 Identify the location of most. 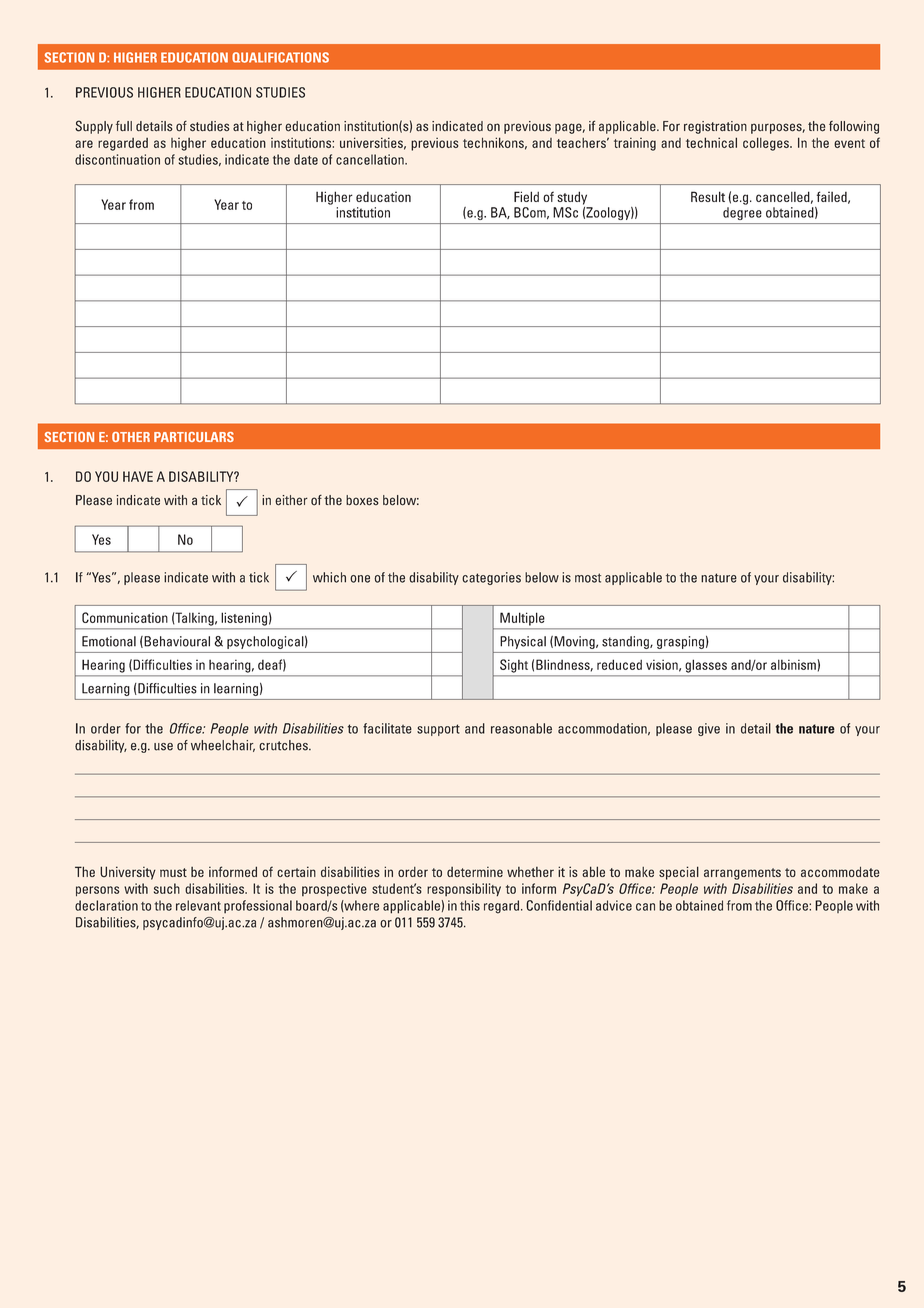
(588, 578).
